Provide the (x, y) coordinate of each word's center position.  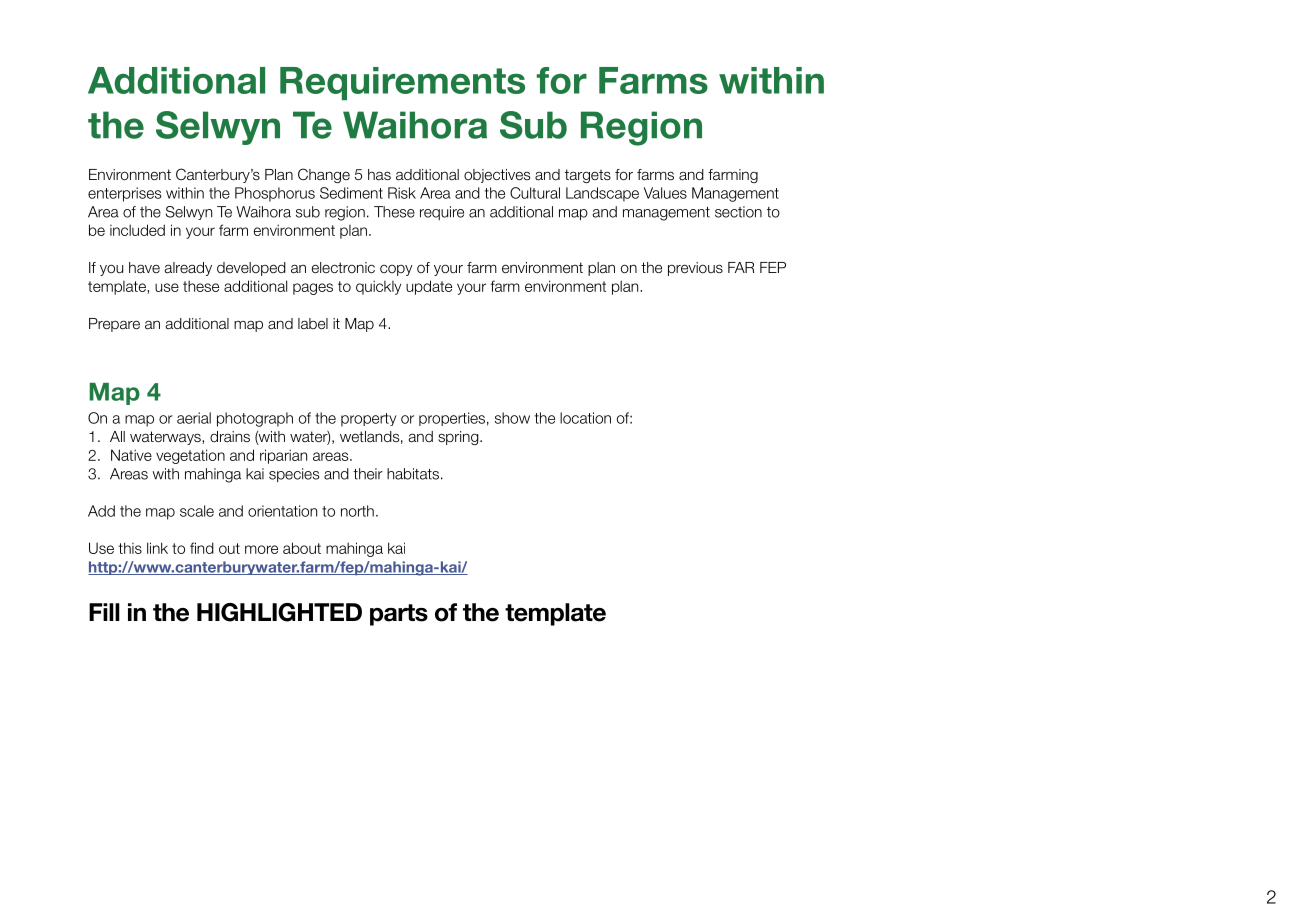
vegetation (190, 456)
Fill (104, 612)
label (313, 324)
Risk (402, 193)
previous (695, 269)
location (585, 418)
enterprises (125, 194)
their (368, 474)
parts (399, 615)
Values (665, 193)
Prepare (114, 325)
